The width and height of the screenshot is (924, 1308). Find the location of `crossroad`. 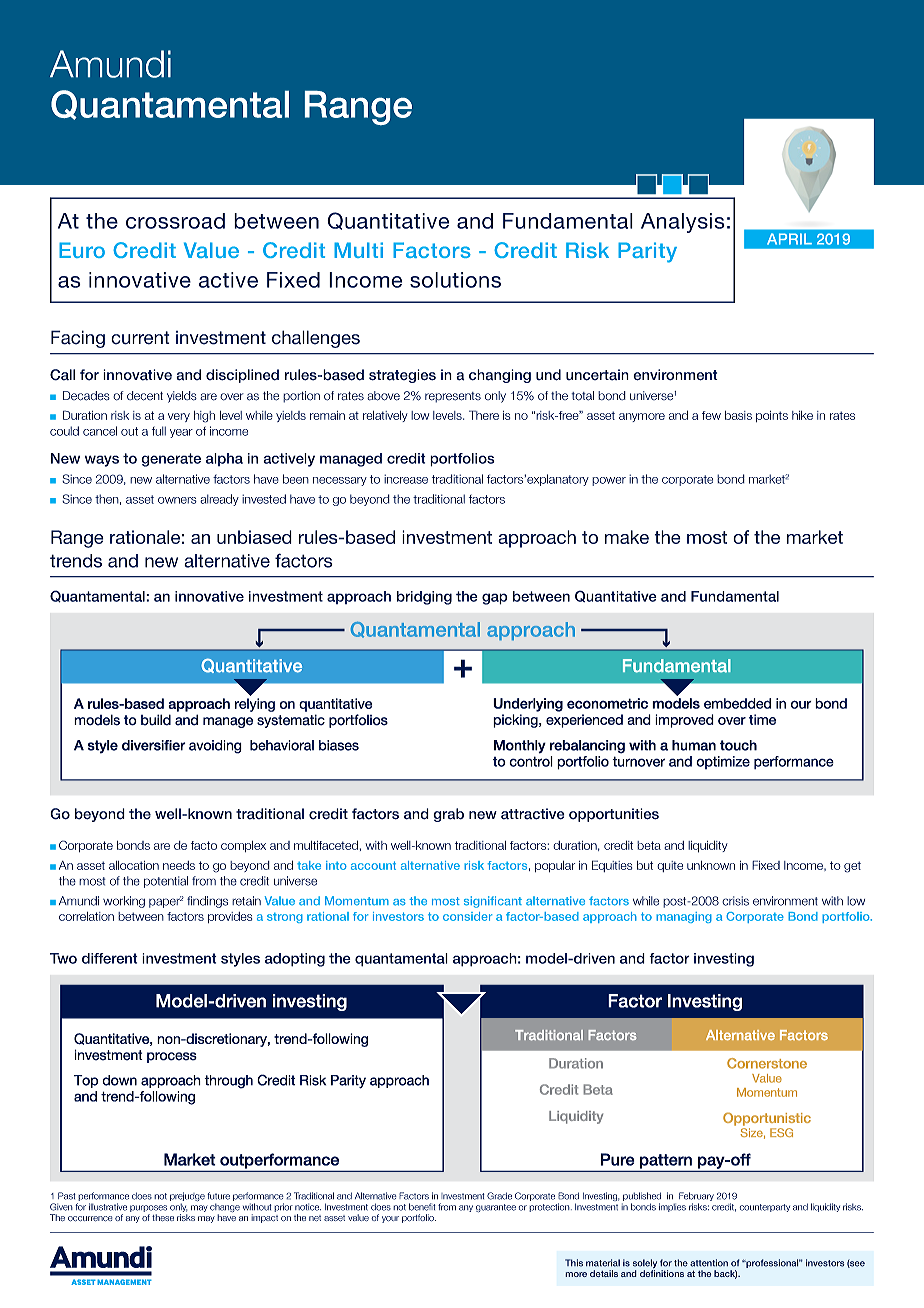

crossroad is located at coordinates (175, 221).
